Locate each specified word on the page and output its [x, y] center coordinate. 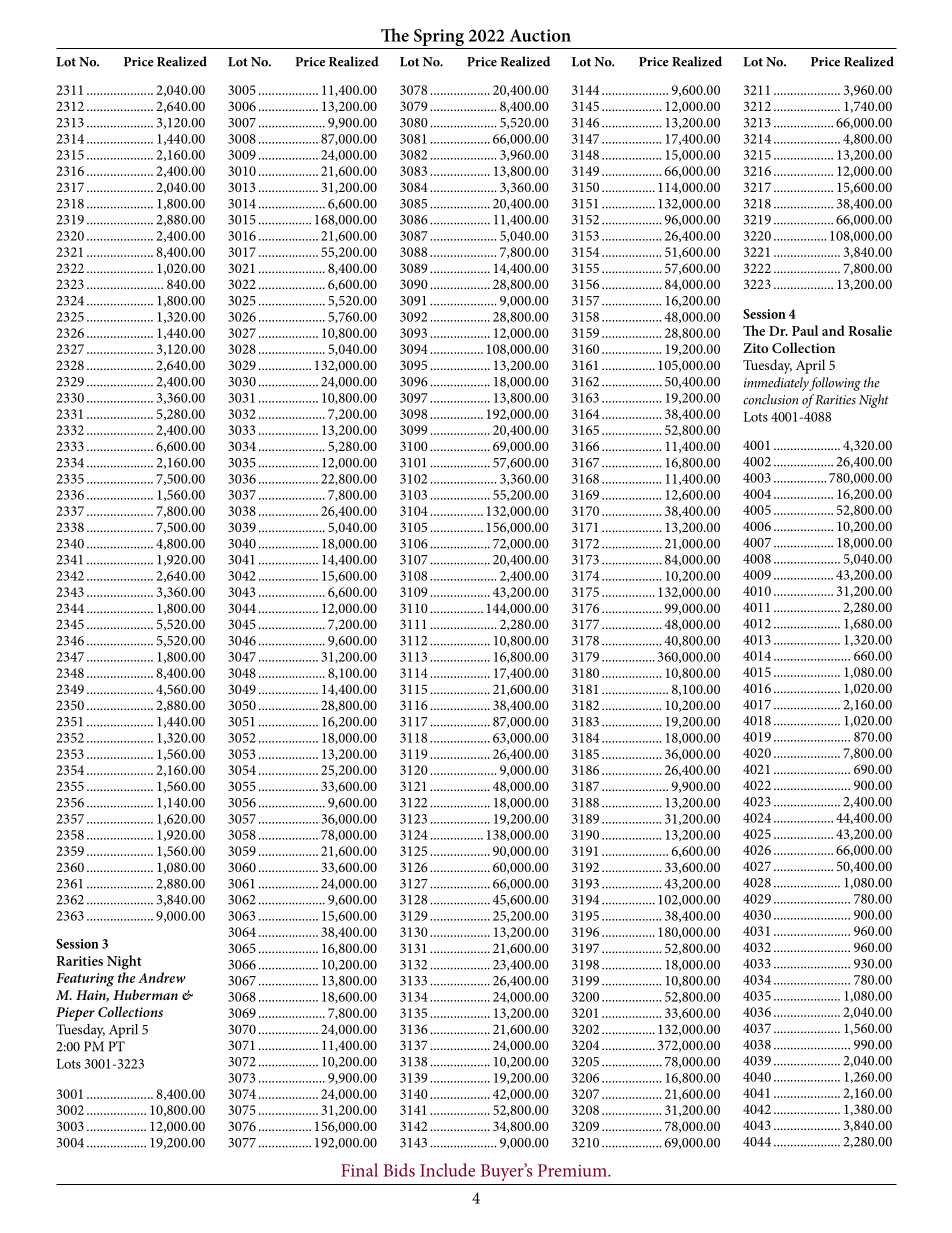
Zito [755, 348]
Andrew [162, 977]
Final [359, 1170]
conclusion [770, 399]
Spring [439, 39]
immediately [777, 384]
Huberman [145, 994]
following [835, 384]
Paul [805, 330]
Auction [540, 35]
